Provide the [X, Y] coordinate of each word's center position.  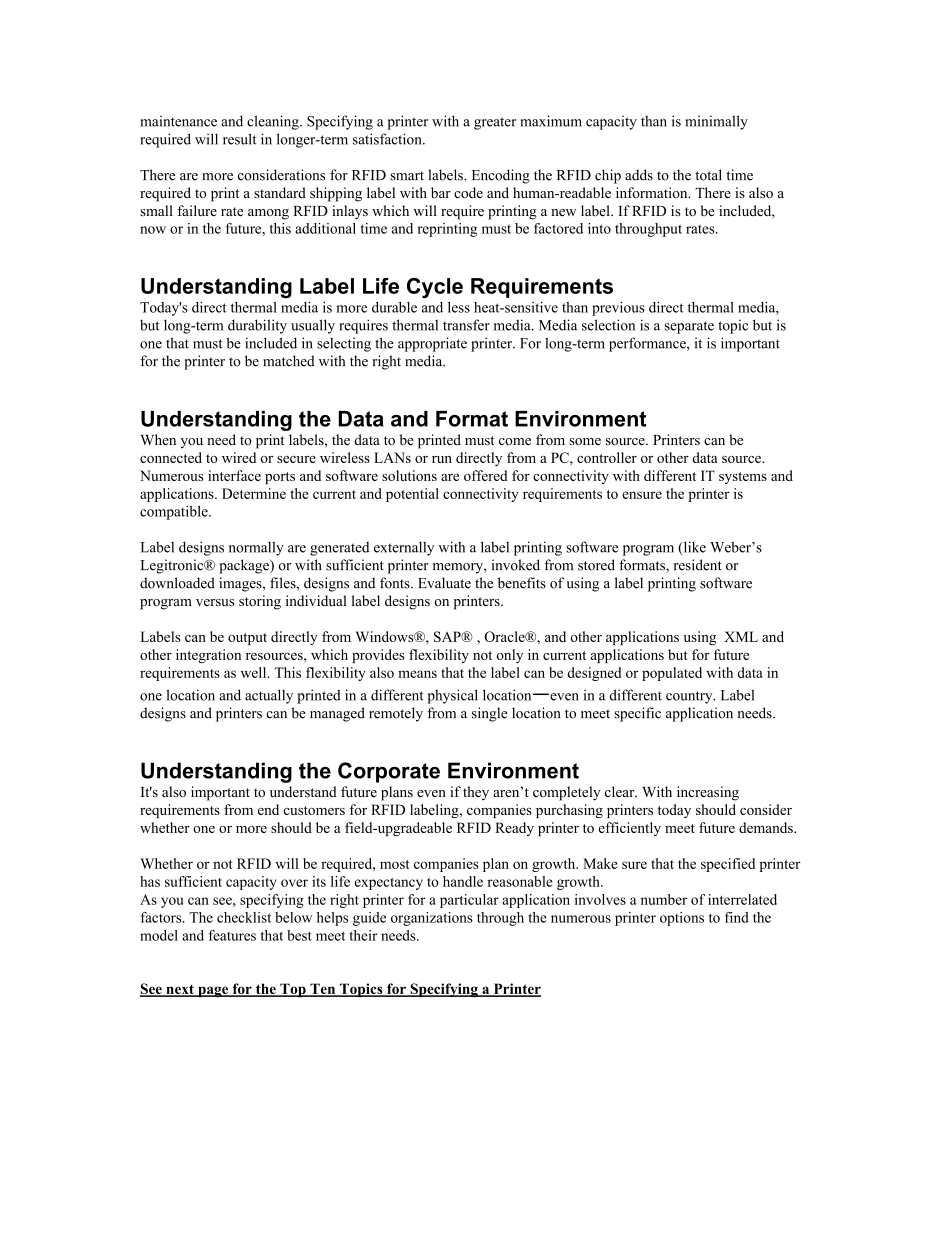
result [239, 139]
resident [698, 565]
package [245, 566]
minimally [716, 122]
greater [495, 123]
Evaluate [444, 583]
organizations [432, 919]
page [213, 991]
